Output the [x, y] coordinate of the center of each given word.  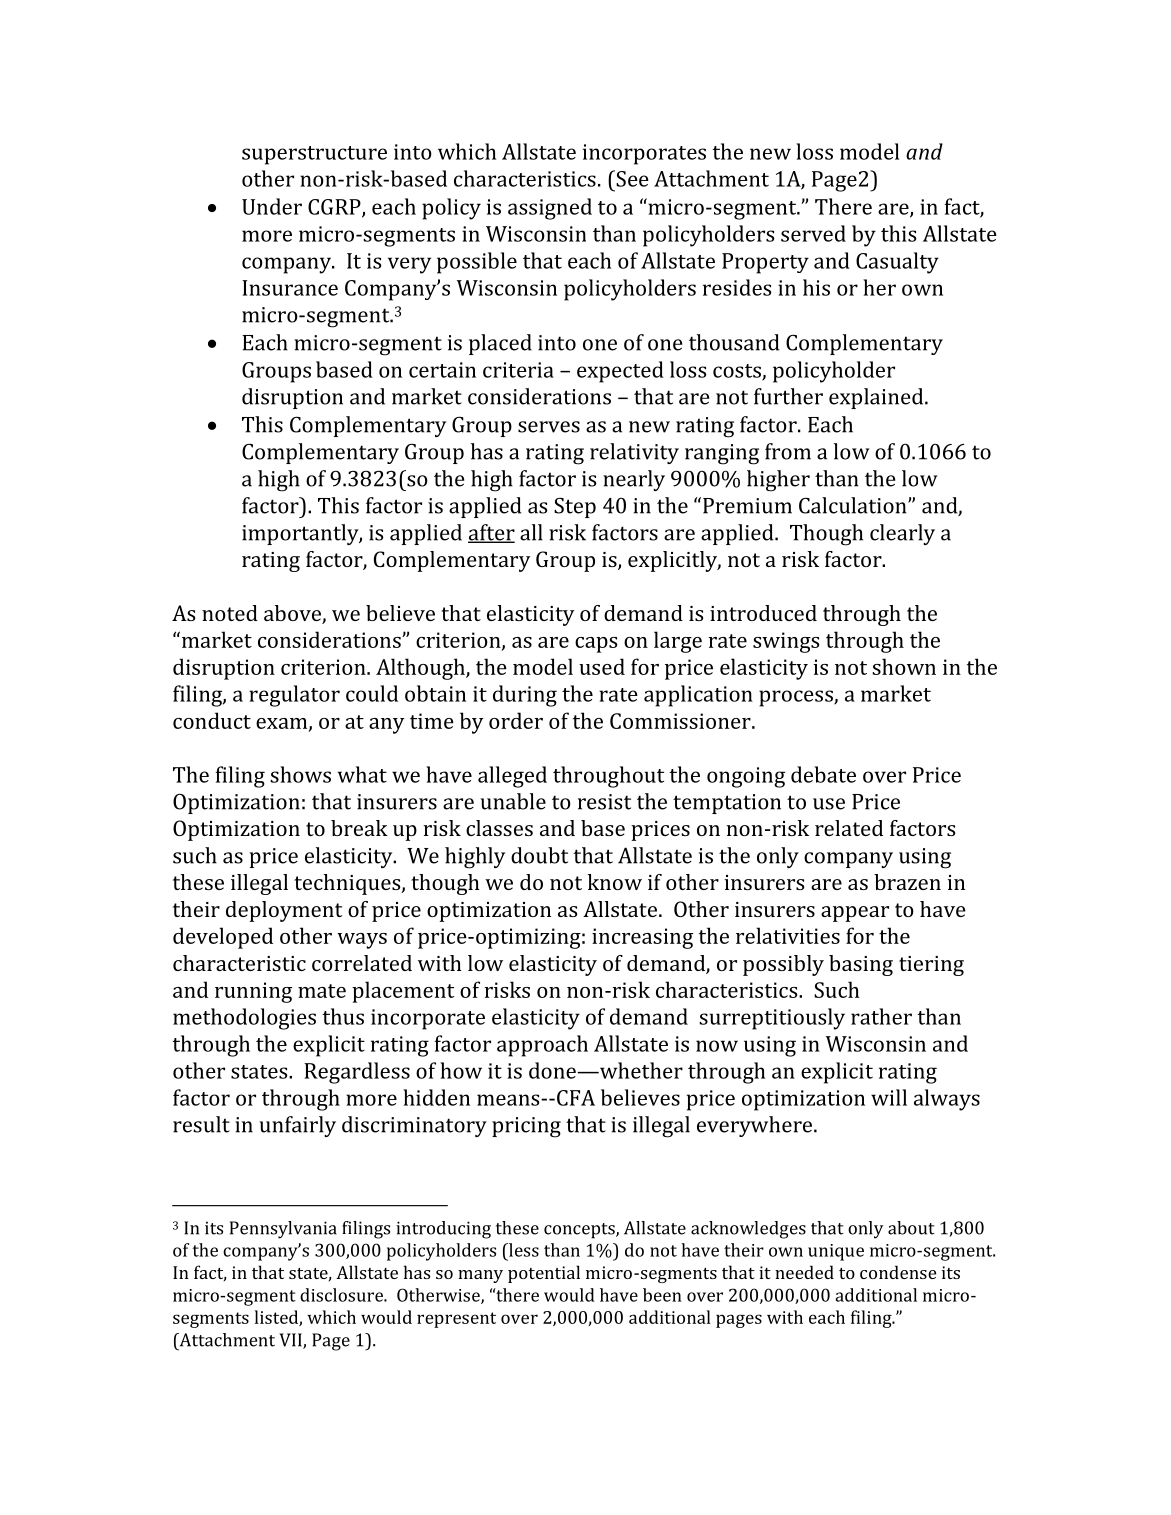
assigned [550, 209]
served [813, 233]
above [293, 614]
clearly [902, 534]
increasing [642, 938]
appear [855, 914]
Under [272, 206]
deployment [284, 911]
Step [575, 507]
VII [291, 1341]
